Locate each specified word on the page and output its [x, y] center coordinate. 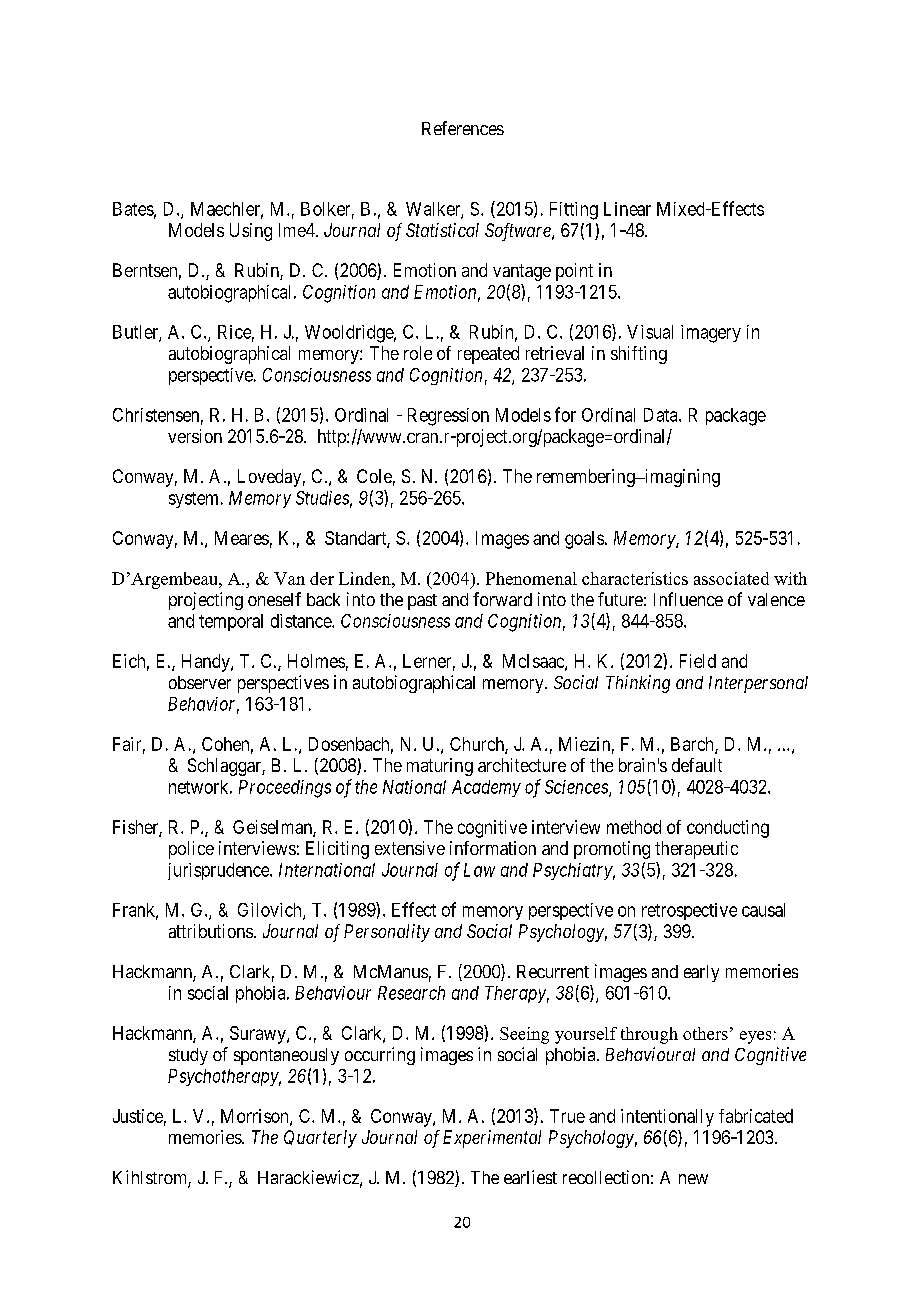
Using [251, 232]
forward [502, 599]
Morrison [256, 1117]
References [463, 128]
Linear [627, 209]
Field [698, 661]
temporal [231, 622]
